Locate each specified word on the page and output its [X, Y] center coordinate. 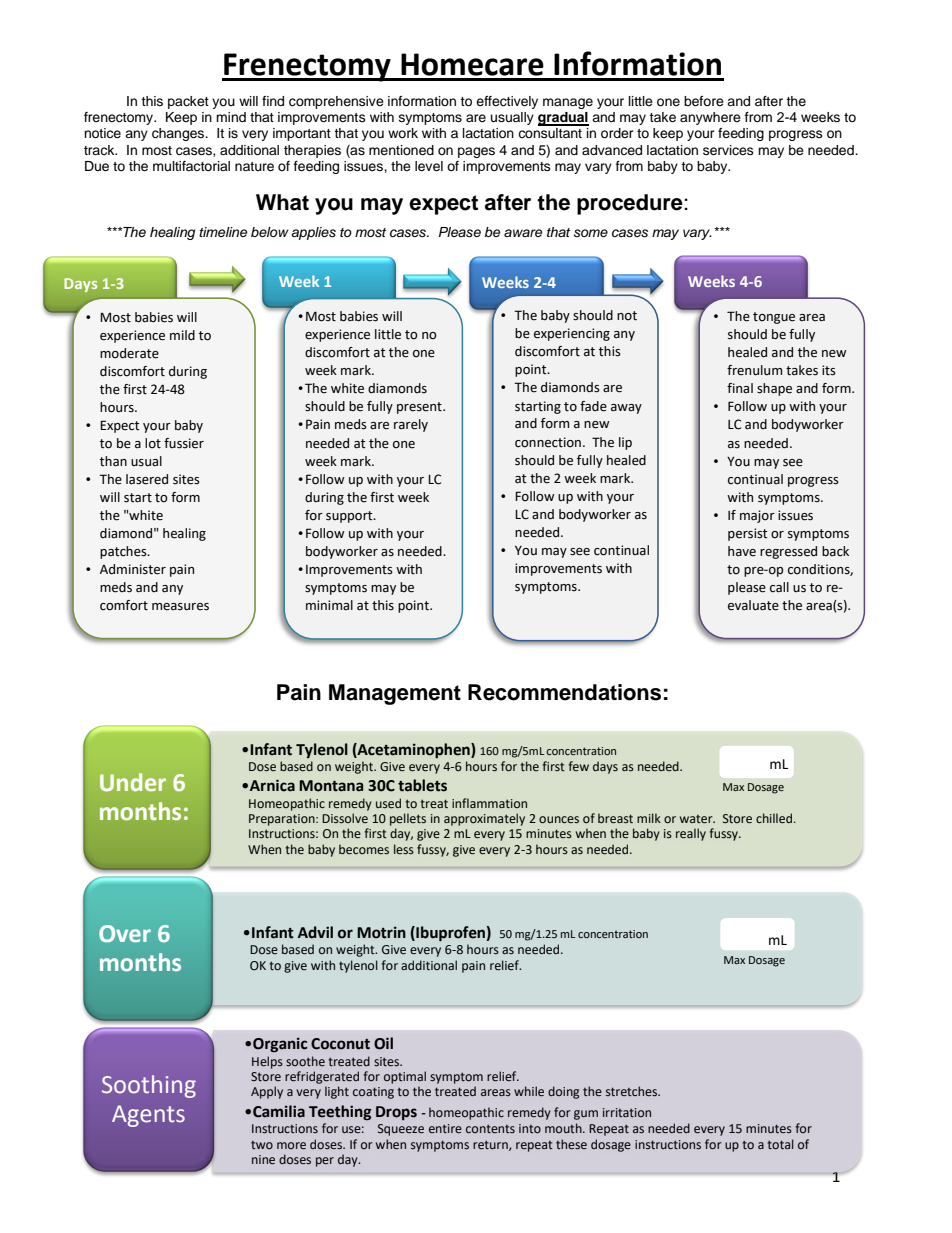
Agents [148, 1116]
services [728, 150]
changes [179, 134]
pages [476, 152]
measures [180, 607]
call [779, 587]
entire [445, 1128]
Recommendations [564, 692]
